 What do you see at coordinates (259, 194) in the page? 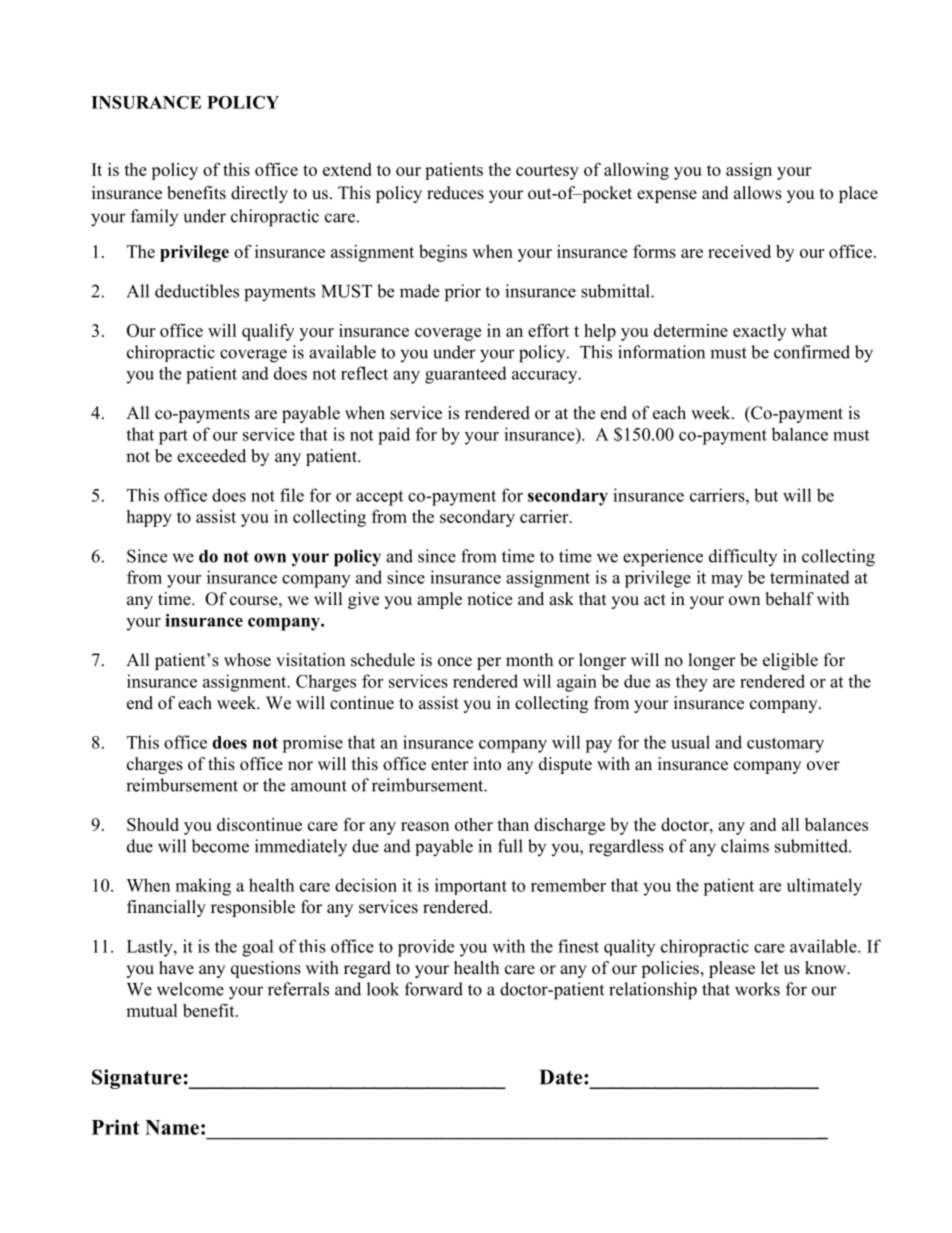
I see `directly` at bounding box center [259, 194].
